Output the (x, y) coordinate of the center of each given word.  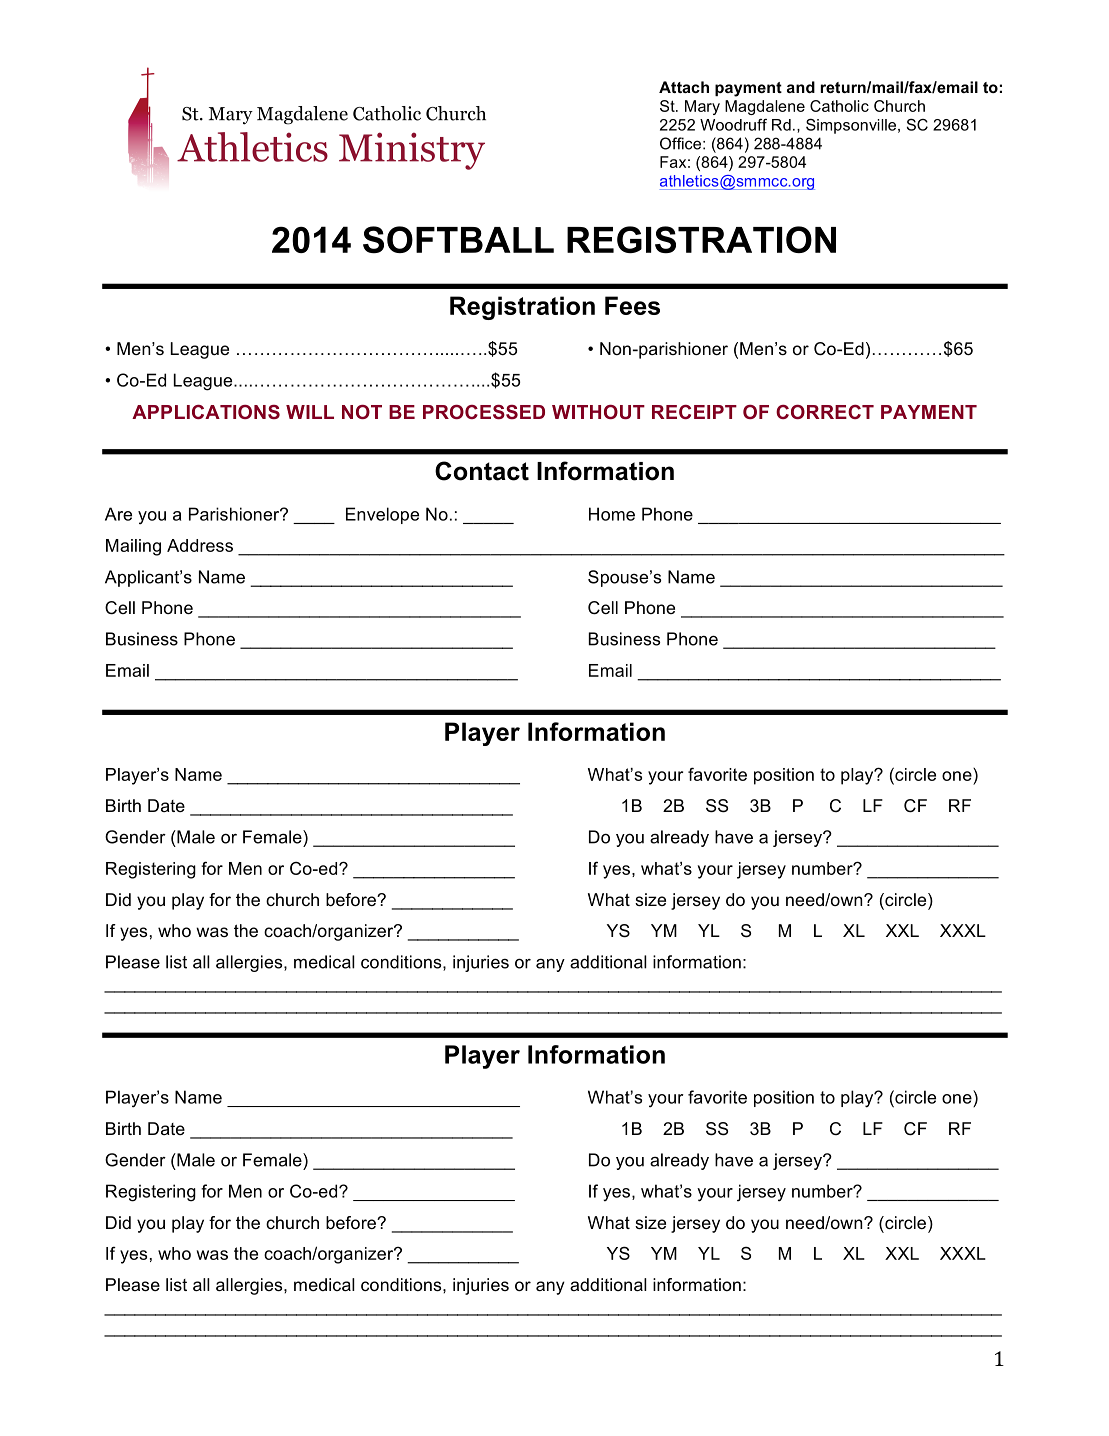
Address (200, 545)
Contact (482, 471)
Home (612, 514)
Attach (684, 87)
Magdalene (765, 107)
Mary (702, 107)
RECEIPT (694, 412)
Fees (632, 305)
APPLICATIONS (206, 412)
